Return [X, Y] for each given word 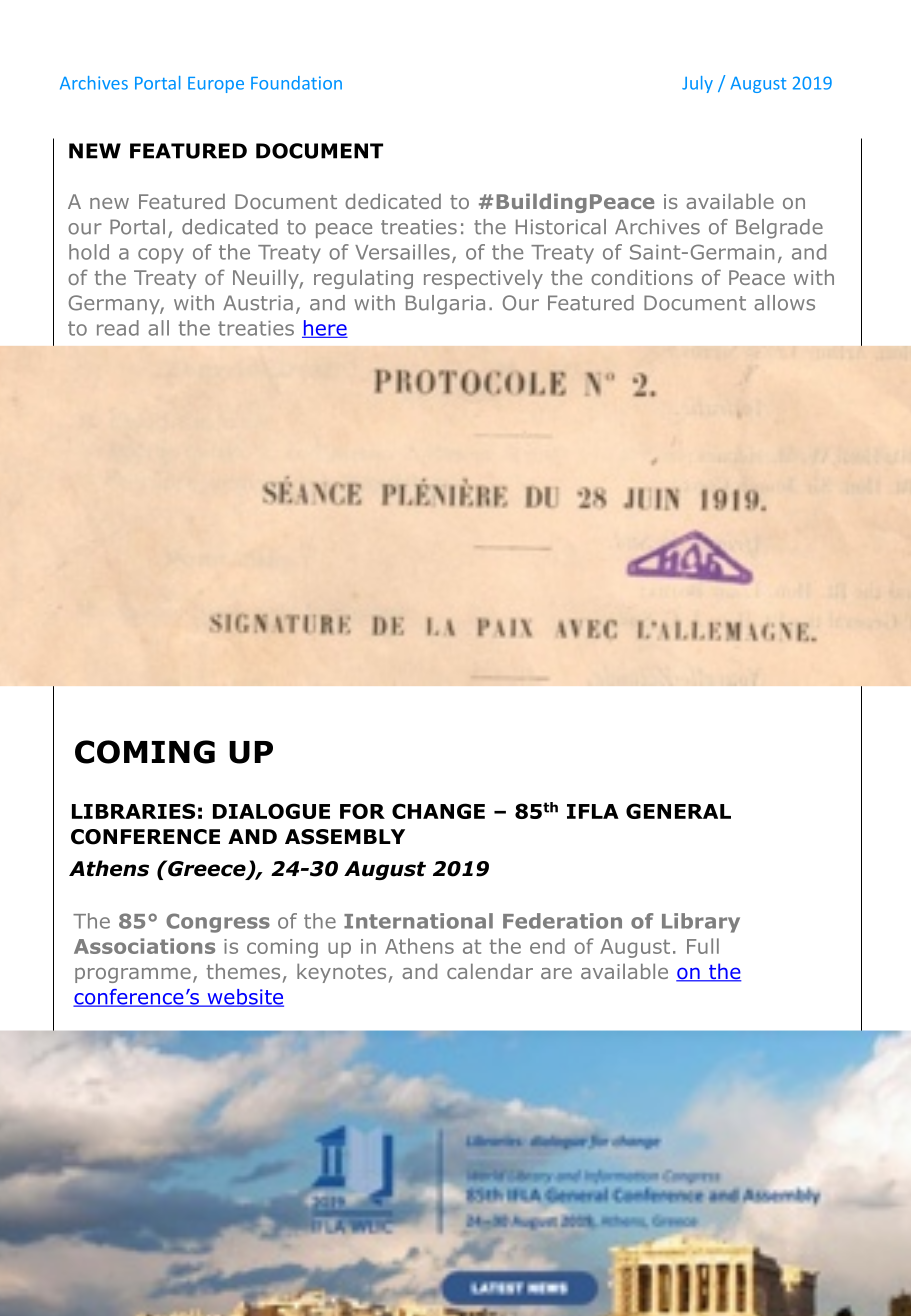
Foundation [296, 83]
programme [133, 975]
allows [784, 303]
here [325, 329]
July [697, 84]
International [418, 921]
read [118, 328]
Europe [216, 85]
